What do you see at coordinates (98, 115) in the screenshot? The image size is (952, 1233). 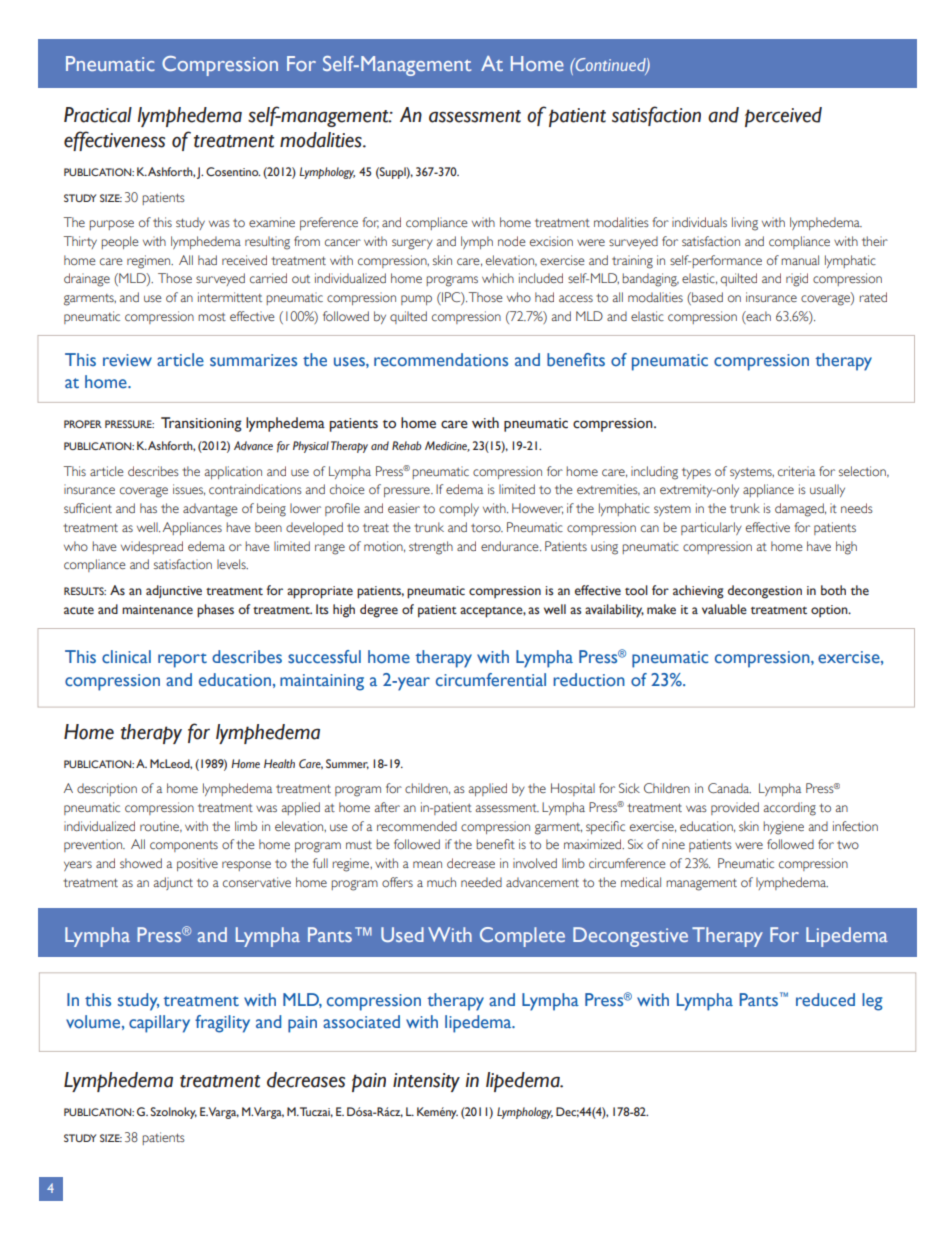 I see `Practical` at bounding box center [98, 115].
